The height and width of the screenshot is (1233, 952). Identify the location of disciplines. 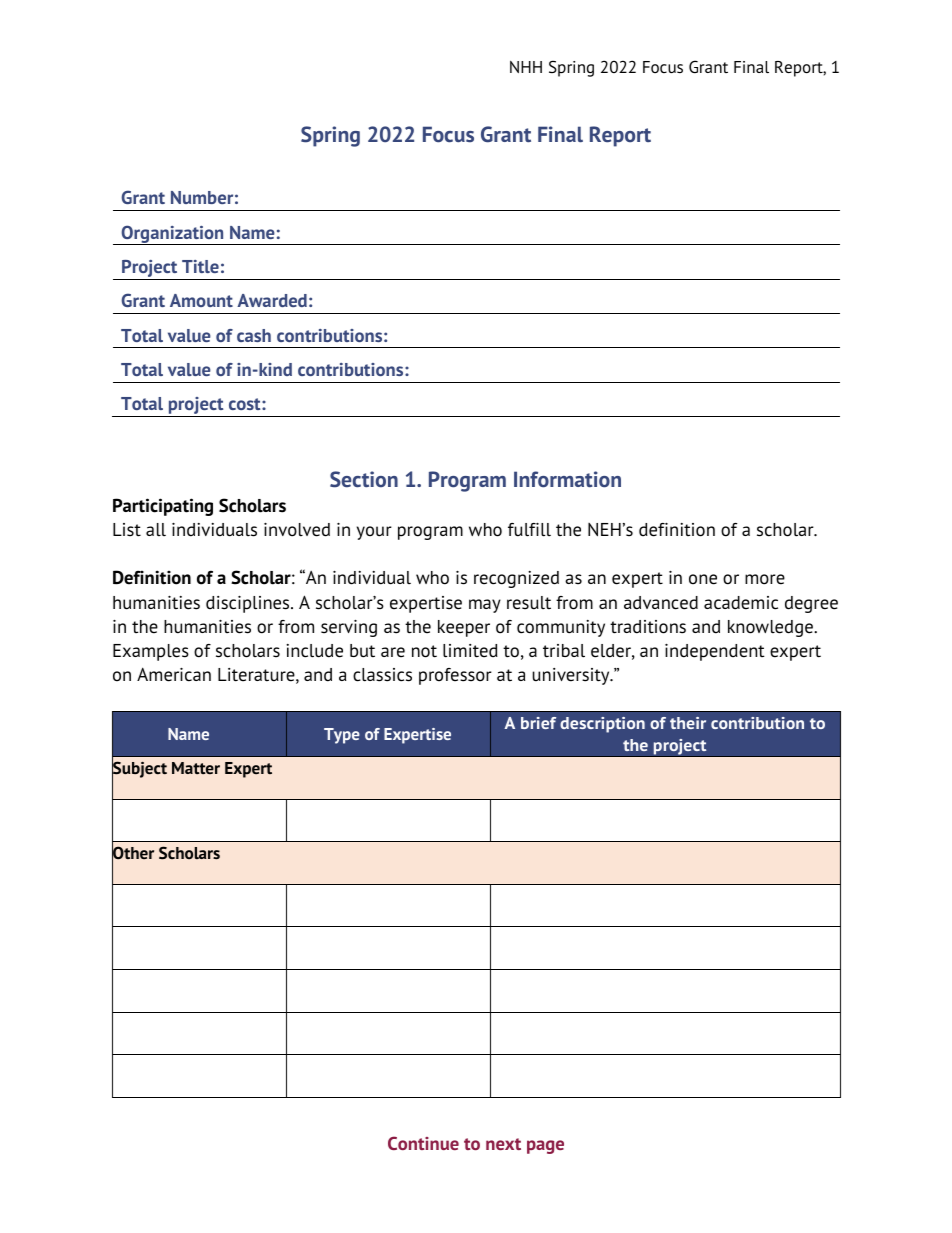
(249, 604).
